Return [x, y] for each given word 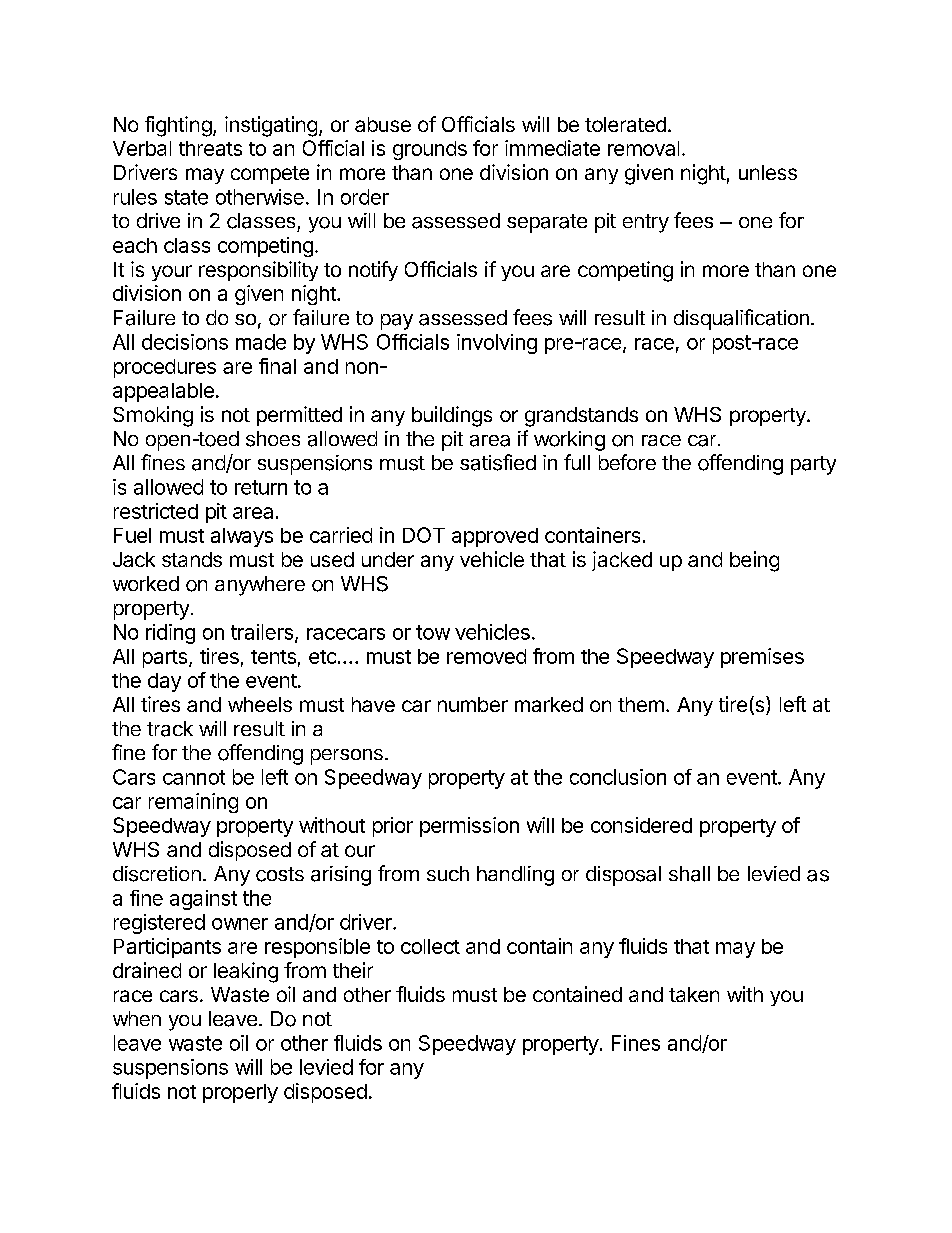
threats [210, 148]
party [813, 465]
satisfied [498, 462]
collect [430, 946]
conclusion [618, 777]
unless [768, 172]
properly [240, 1093]
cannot [194, 777]
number [473, 704]
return [261, 487]
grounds [430, 150]
